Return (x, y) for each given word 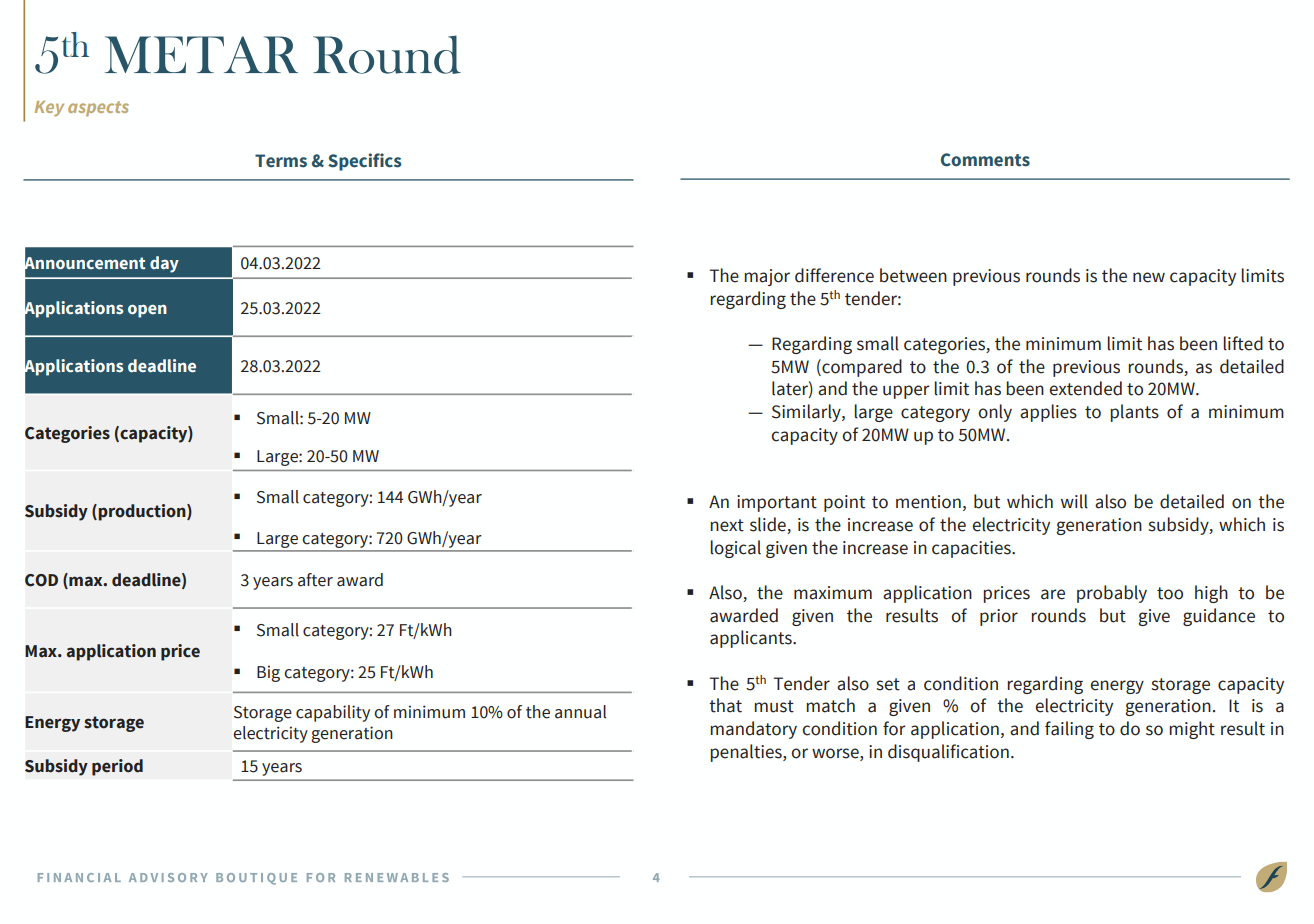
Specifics (364, 162)
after (315, 580)
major (767, 277)
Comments (985, 160)
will (1074, 501)
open (147, 311)
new (1149, 277)
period (117, 767)
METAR (201, 54)
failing (1069, 730)
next (727, 525)
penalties (747, 753)
